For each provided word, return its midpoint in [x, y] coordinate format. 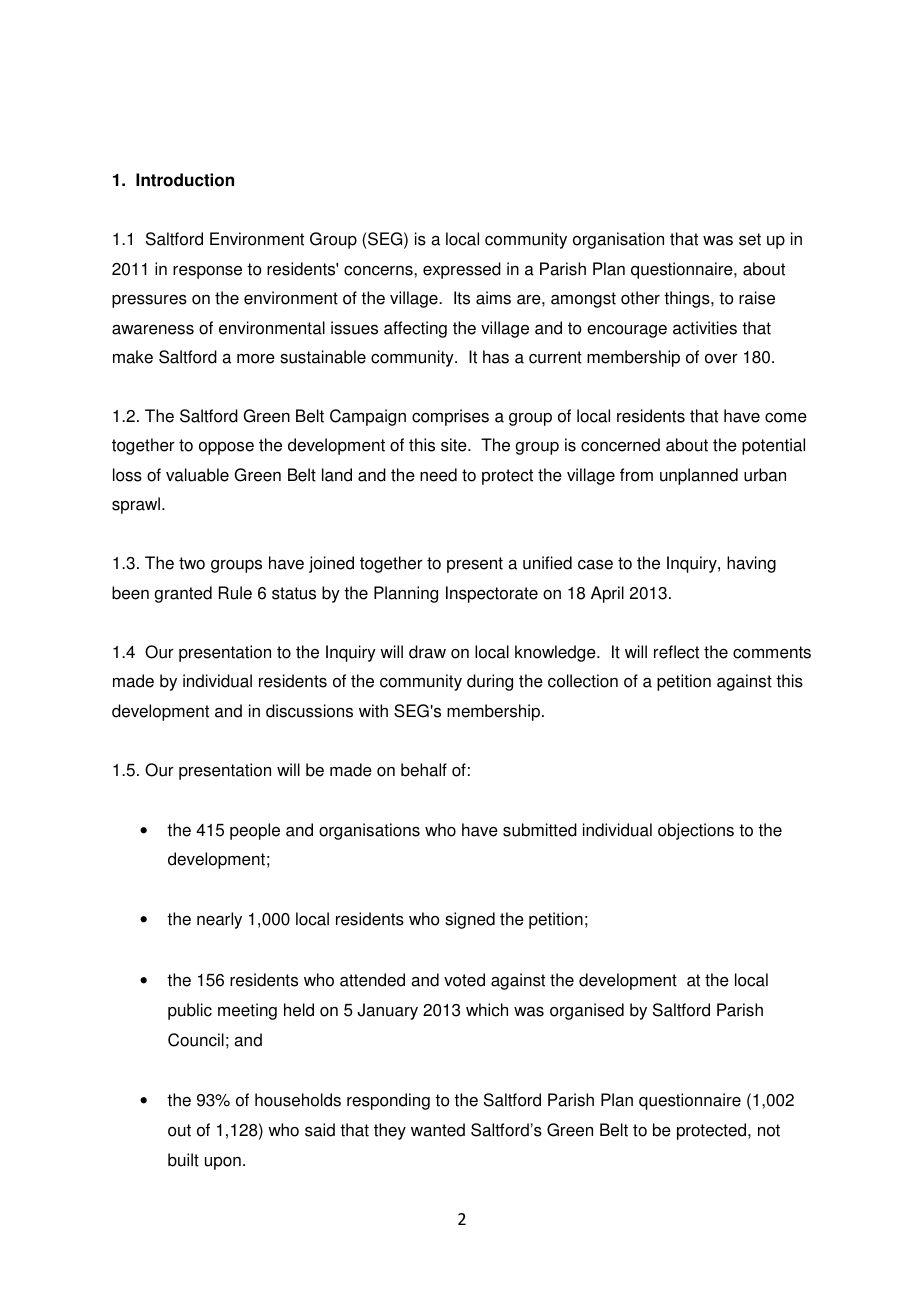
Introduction [185, 180]
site [455, 445]
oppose [226, 448]
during [490, 682]
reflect [676, 652]
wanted [438, 1130]
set [750, 239]
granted [183, 594]
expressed [462, 270]
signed [470, 920]
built [183, 1160]
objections [696, 831]
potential [773, 446]
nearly [219, 920]
